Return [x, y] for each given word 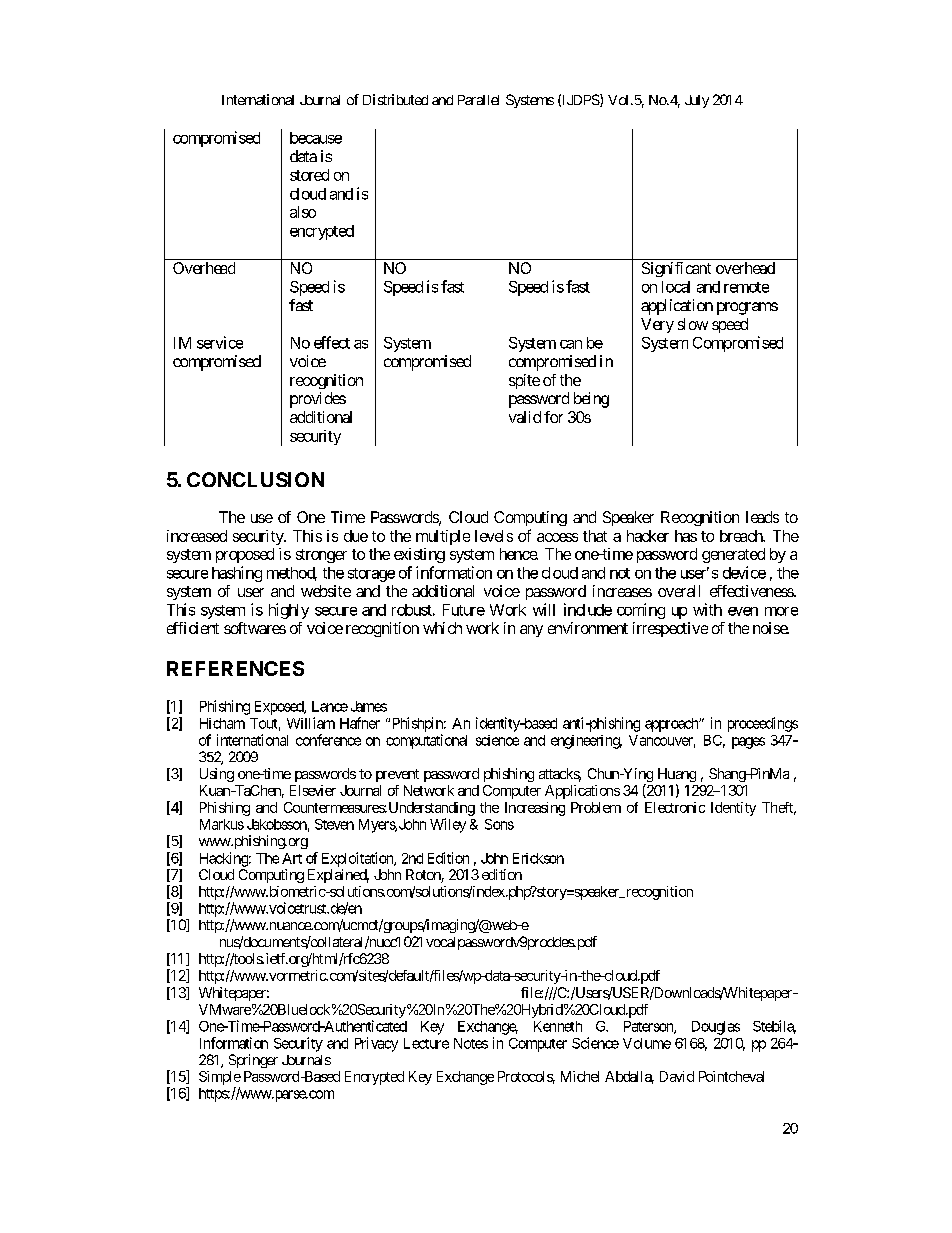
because [316, 138]
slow [693, 324]
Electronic [675, 807]
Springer [253, 1061]
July [697, 101]
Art [292, 858]
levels [494, 536]
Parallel [478, 100]
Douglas [716, 1028]
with [707, 609]
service [220, 342]
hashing [237, 574]
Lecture [426, 1043]
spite [524, 381]
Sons [499, 824]
